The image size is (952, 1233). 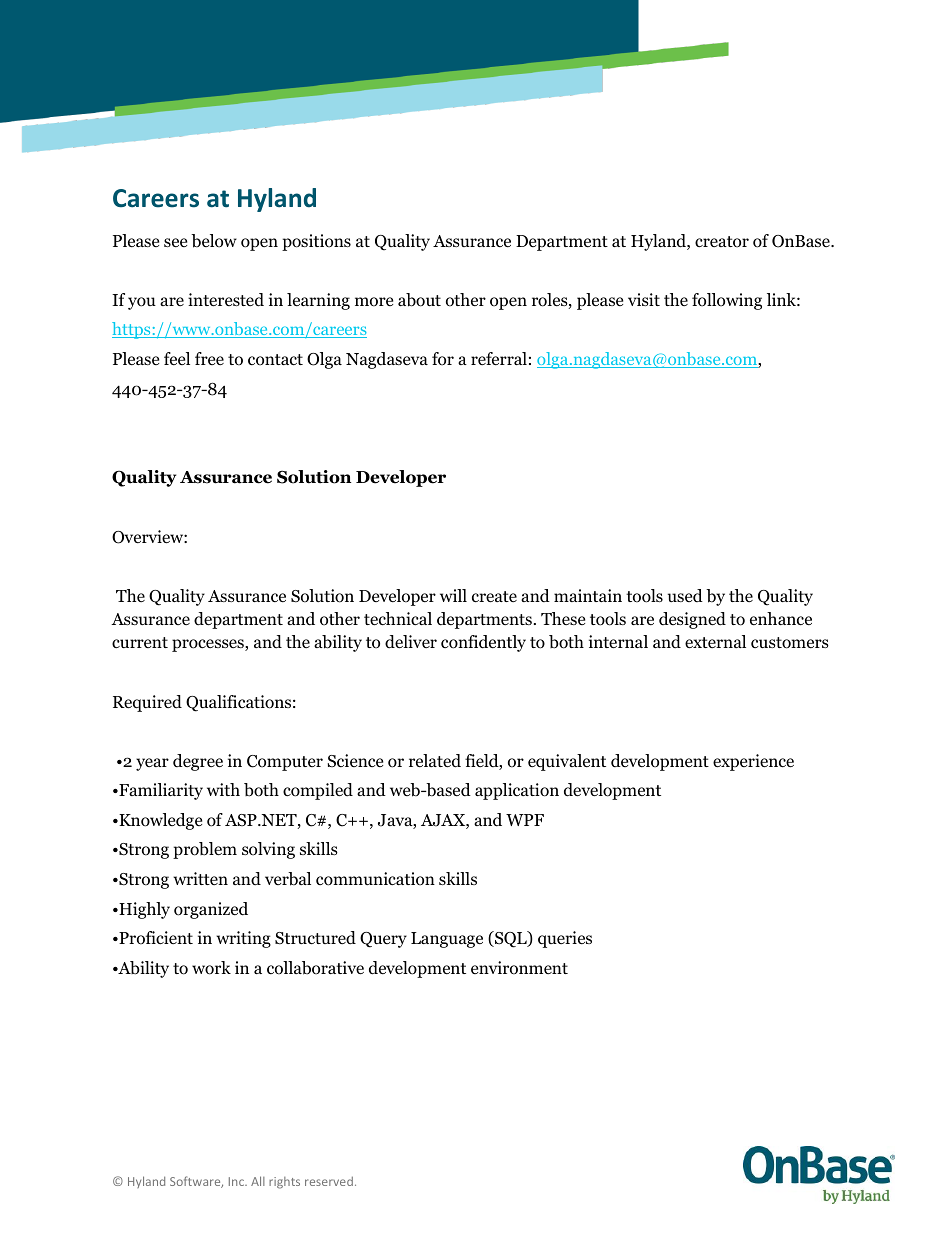 What do you see at coordinates (753, 762) in the screenshot?
I see `experience` at bounding box center [753, 762].
